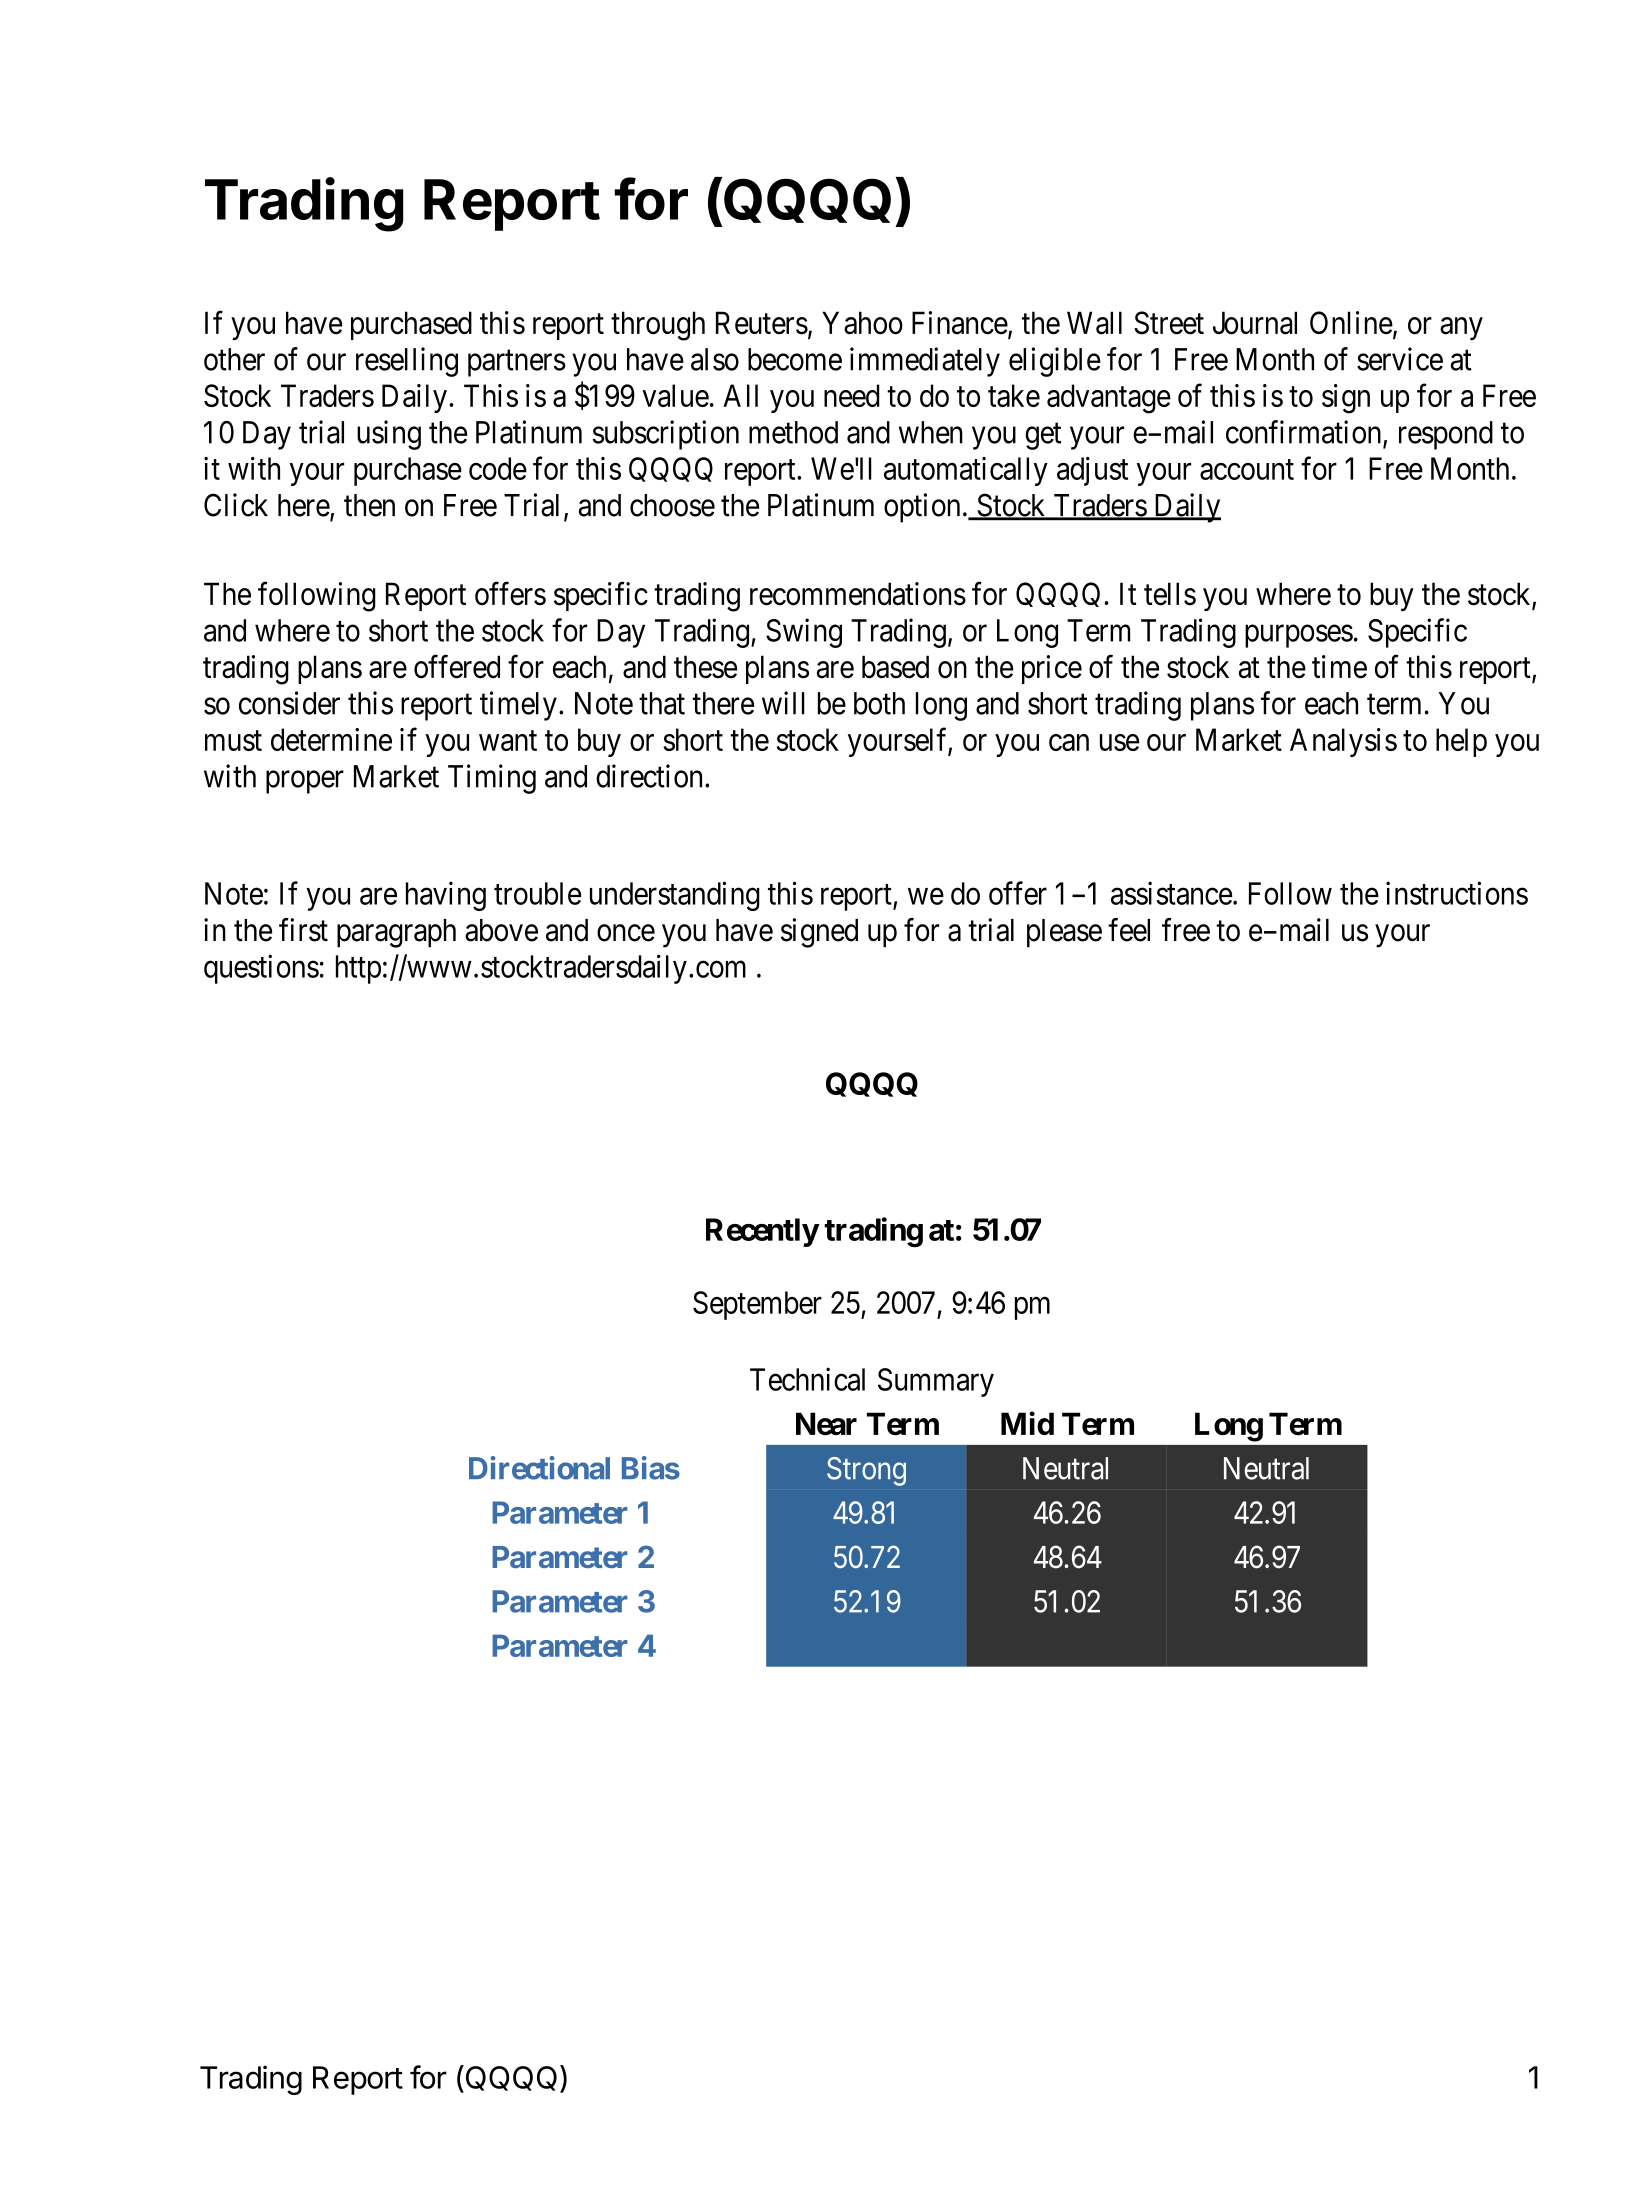  I want to click on paragraph, so click(396, 933).
